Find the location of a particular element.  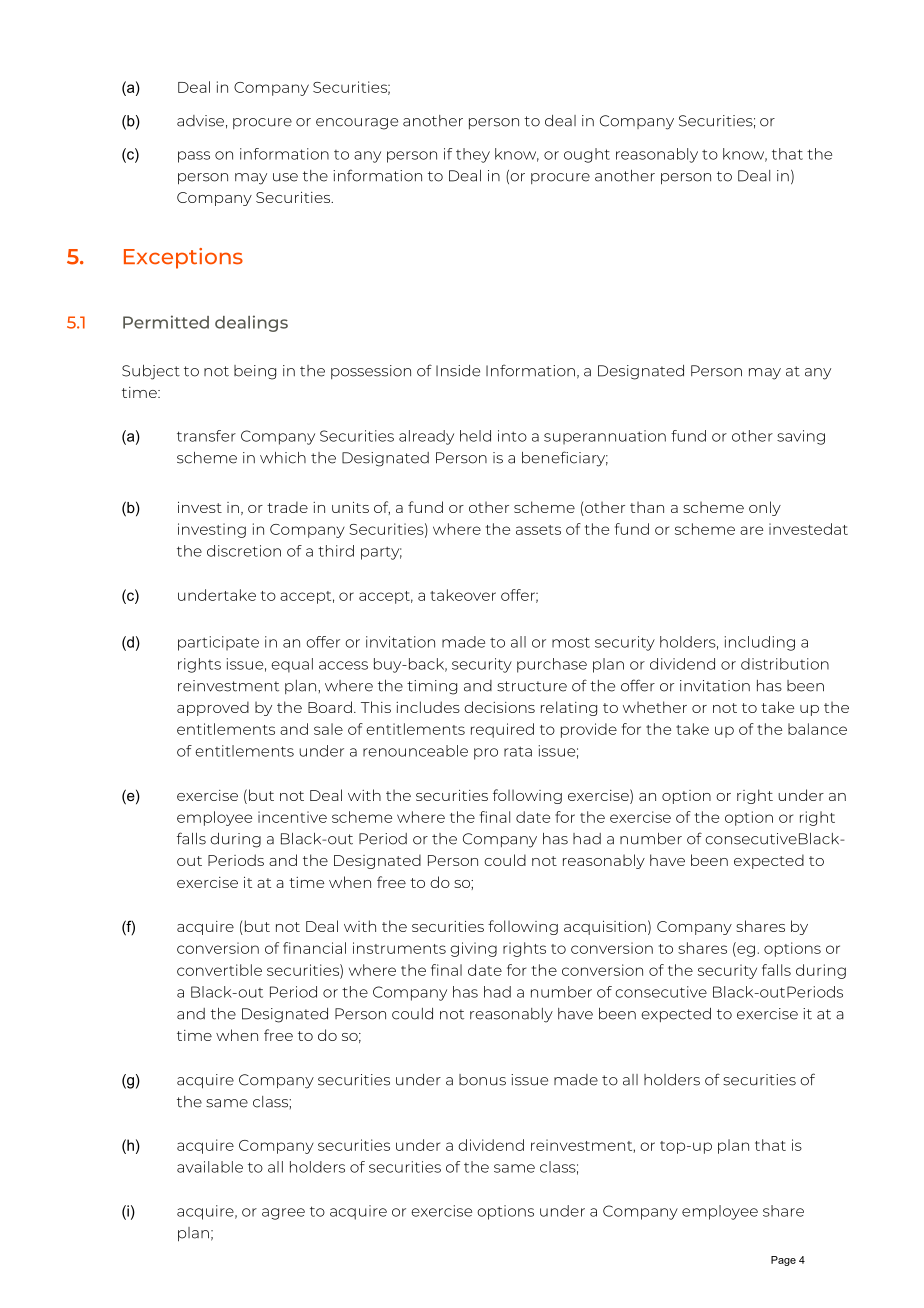

distribution is located at coordinates (785, 664).
